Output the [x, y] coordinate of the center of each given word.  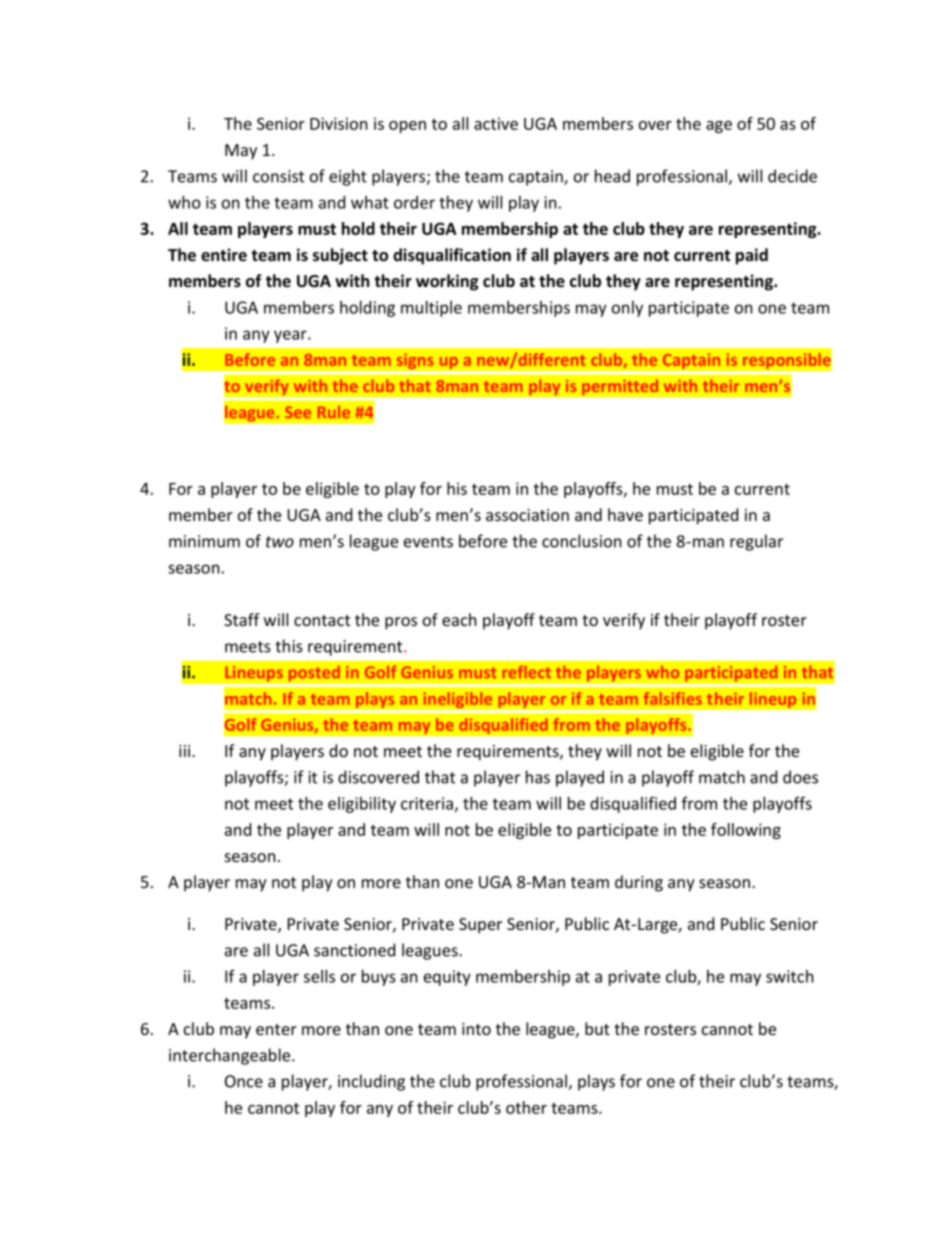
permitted [620, 387]
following [746, 831]
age [719, 127]
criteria [427, 803]
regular [756, 542]
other [526, 1107]
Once [244, 1081]
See [298, 412]
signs [415, 361]
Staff [242, 619]
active [496, 123]
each [459, 619]
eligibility [362, 805]
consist [278, 176]
